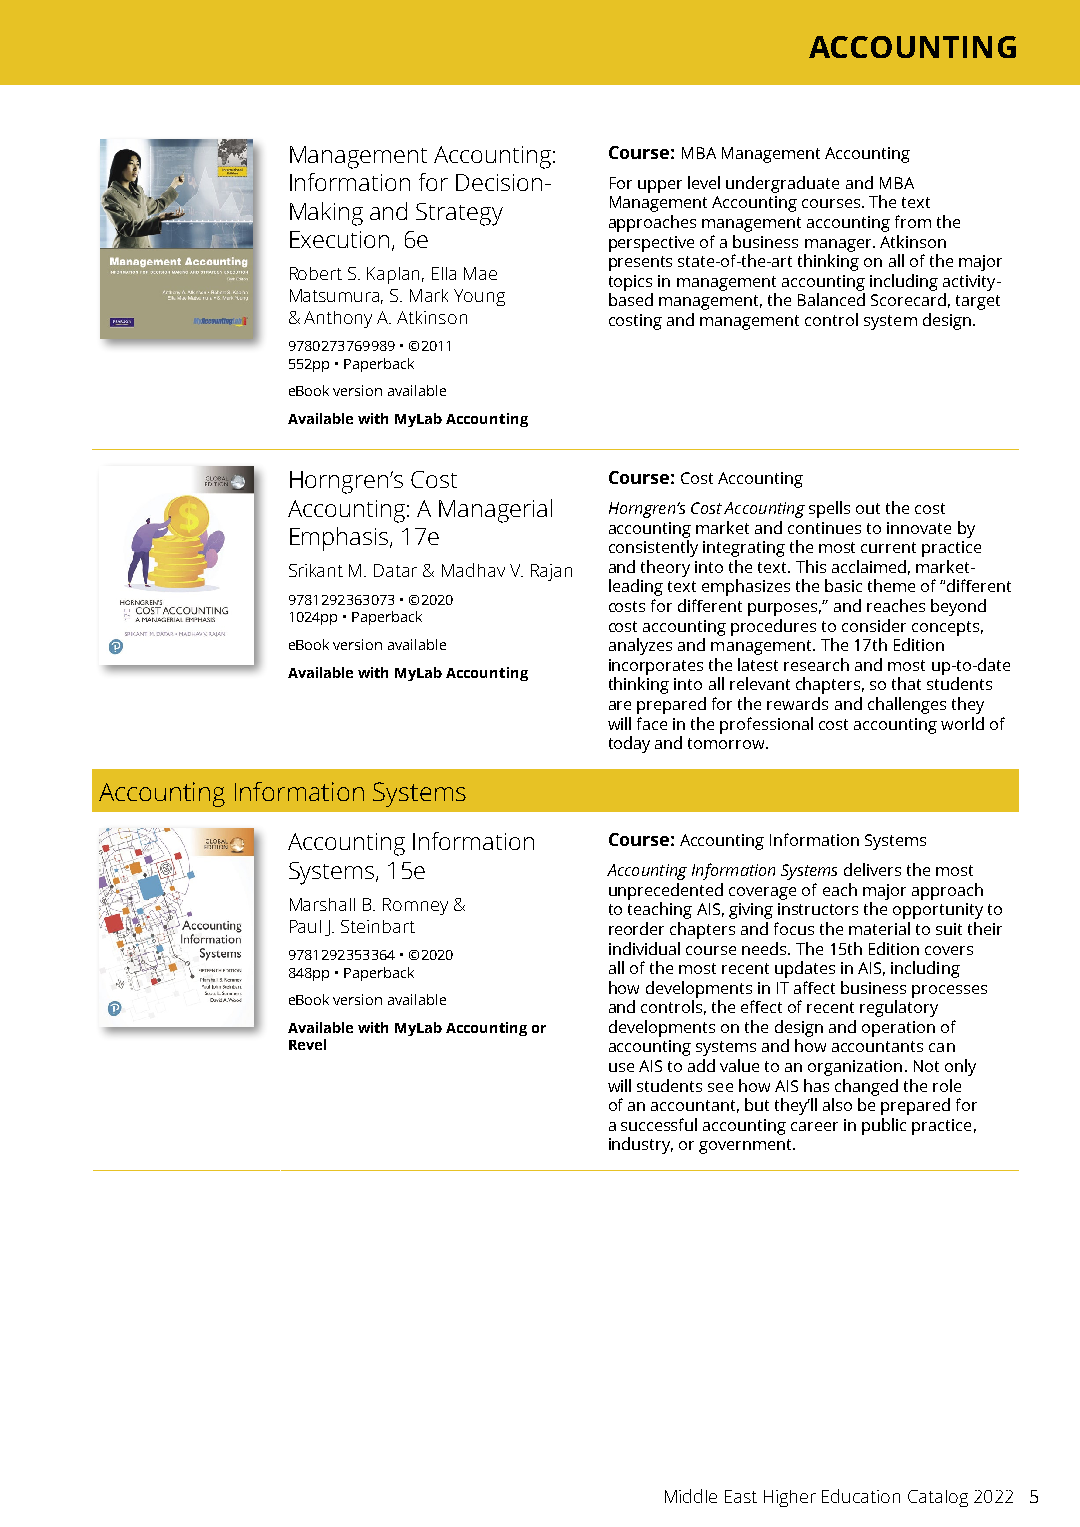 The height and width of the page is (1527, 1080). Describe the element at coordinates (868, 508) in the page. I see `out` at that location.
